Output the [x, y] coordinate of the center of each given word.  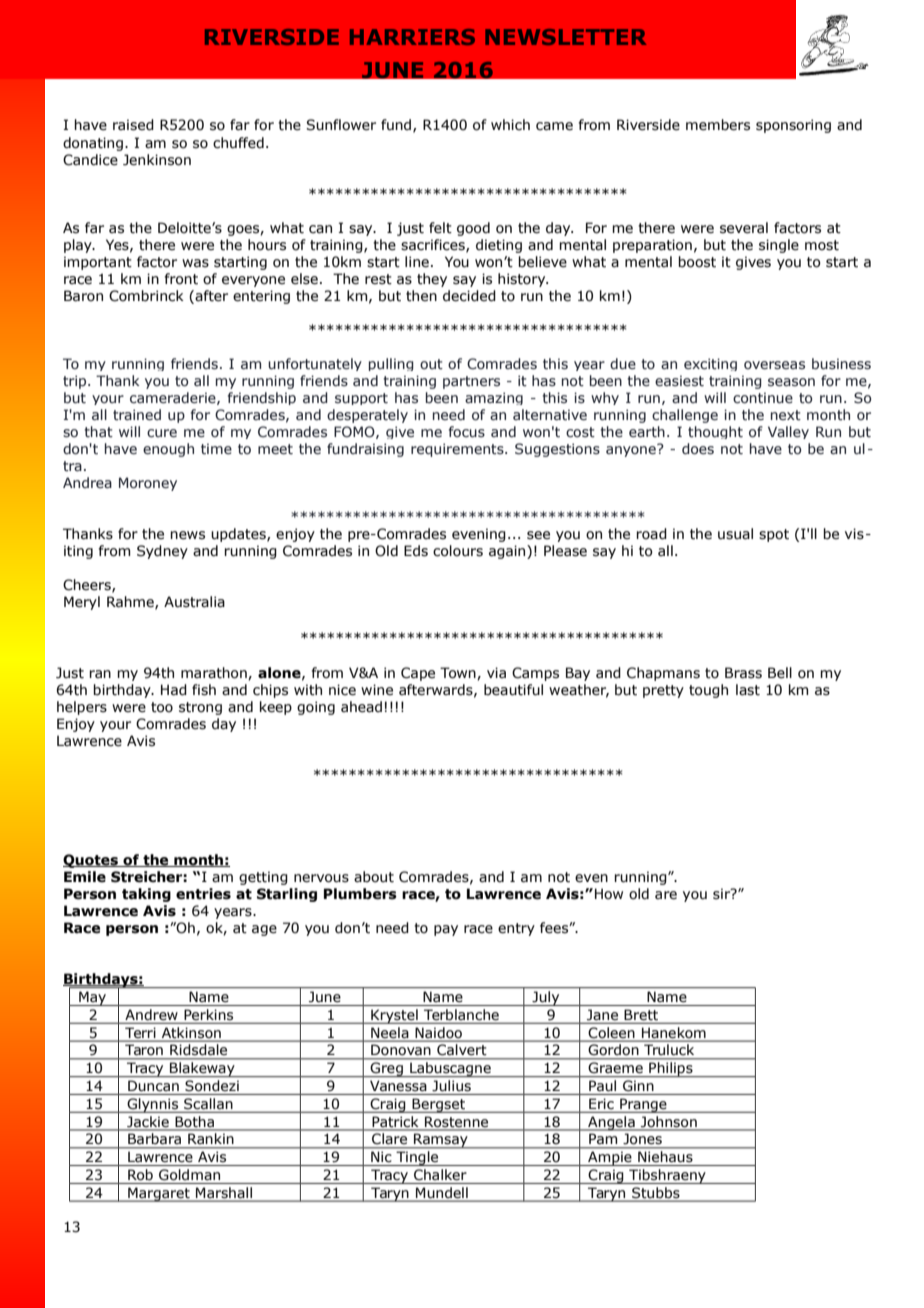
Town [459, 673]
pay [446, 930]
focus [467, 432]
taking [146, 895]
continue [763, 398]
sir [722, 894]
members [718, 125]
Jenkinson [157, 160]
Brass [743, 673]
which [510, 125]
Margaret [159, 1194]
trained [137, 415]
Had [174, 690]
